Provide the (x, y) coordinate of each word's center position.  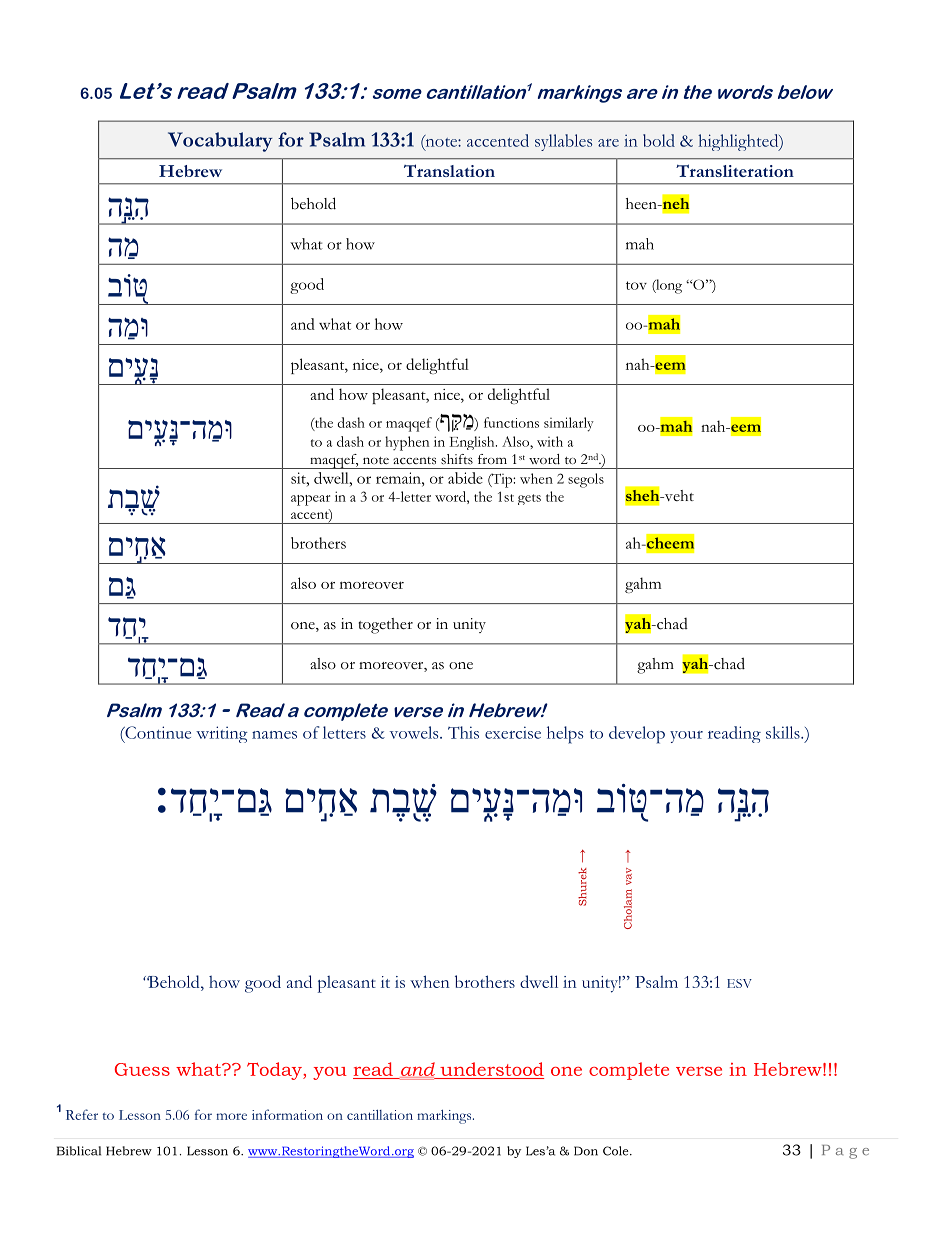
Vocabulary (220, 142)
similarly (569, 424)
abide (465, 478)
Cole (617, 1151)
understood (492, 1069)
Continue (157, 732)
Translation (449, 170)
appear (310, 500)
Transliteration (735, 170)
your (686, 737)
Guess (142, 1069)
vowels (415, 732)
